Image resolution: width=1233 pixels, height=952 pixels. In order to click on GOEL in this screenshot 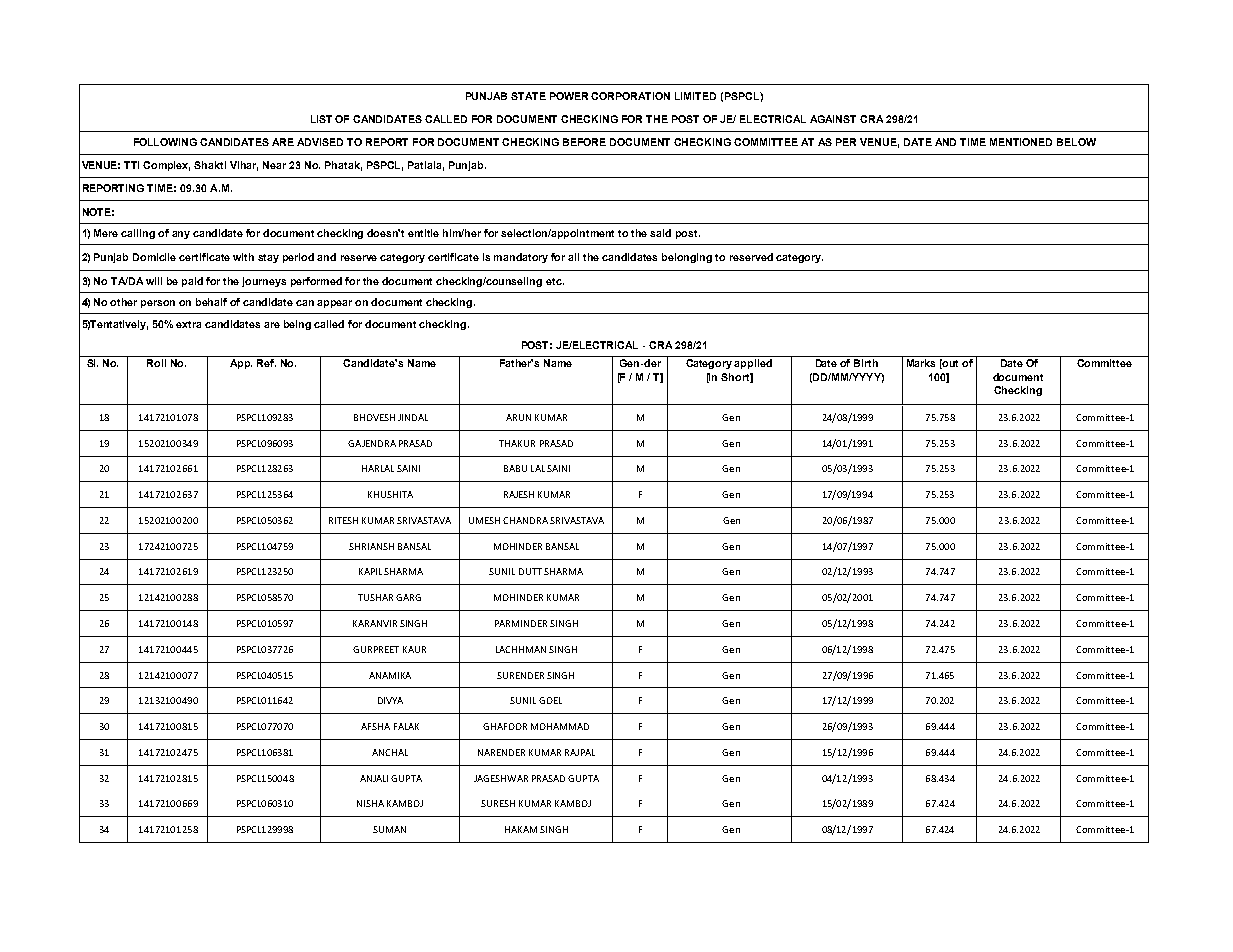, I will do `click(550, 700)`.
